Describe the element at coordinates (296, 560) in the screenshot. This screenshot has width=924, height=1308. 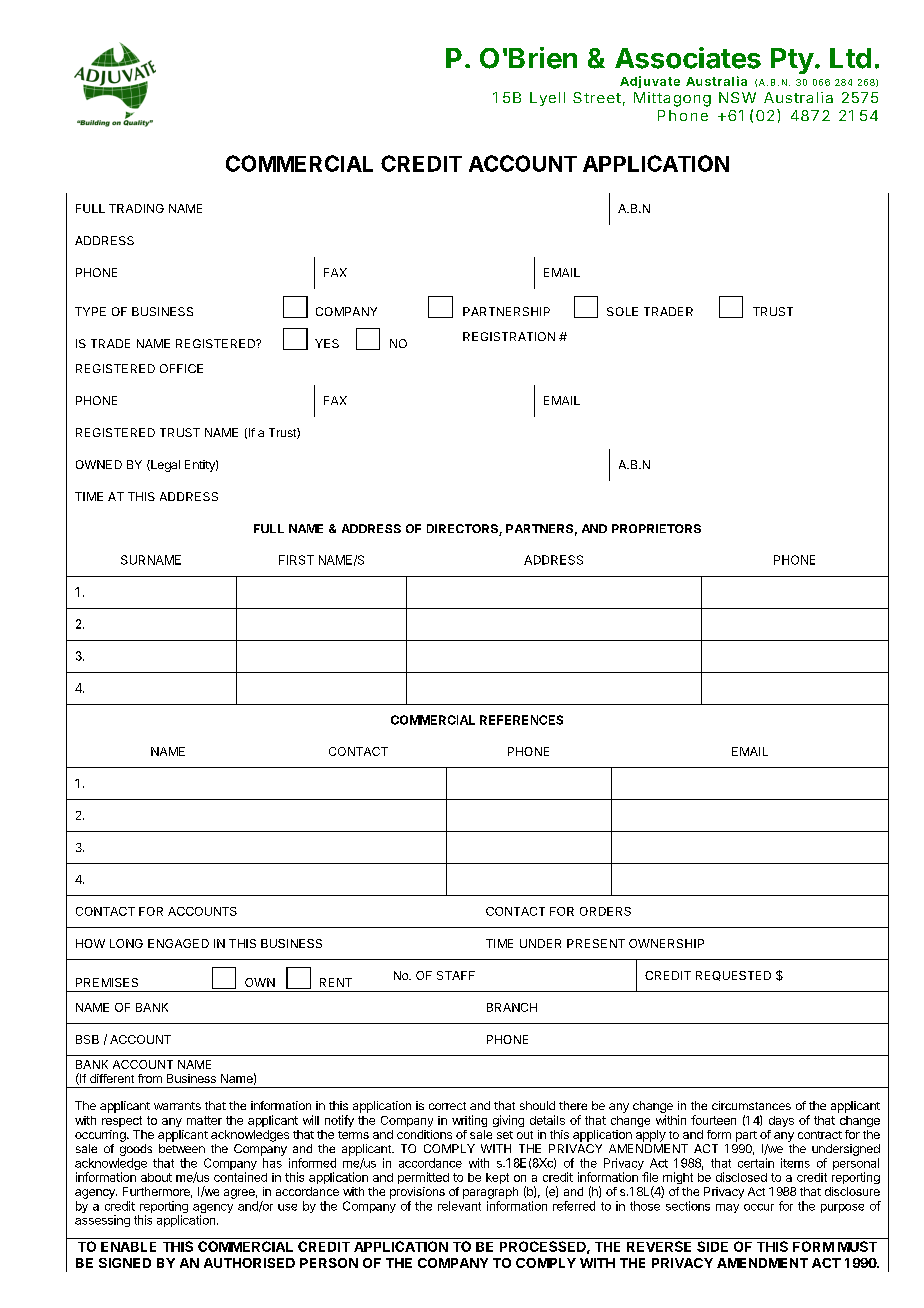
I see `FIRST` at that location.
